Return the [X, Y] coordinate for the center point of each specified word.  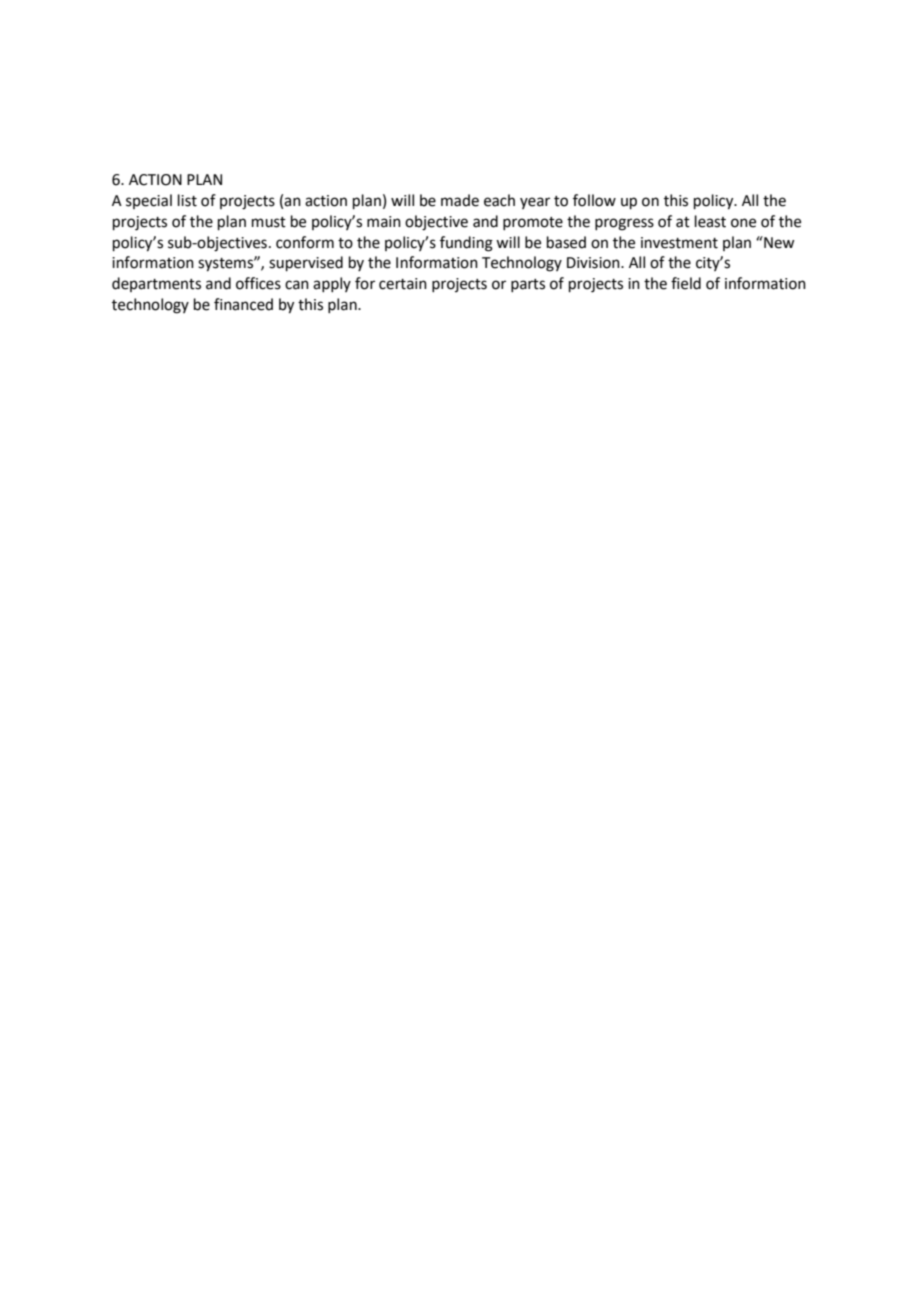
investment [679, 243]
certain [403, 284]
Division [594, 263]
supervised [306, 263]
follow [594, 200]
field [686, 283]
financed [243, 304]
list [187, 200]
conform [305, 242]
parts [528, 285]
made [460, 200]
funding [466, 244]
